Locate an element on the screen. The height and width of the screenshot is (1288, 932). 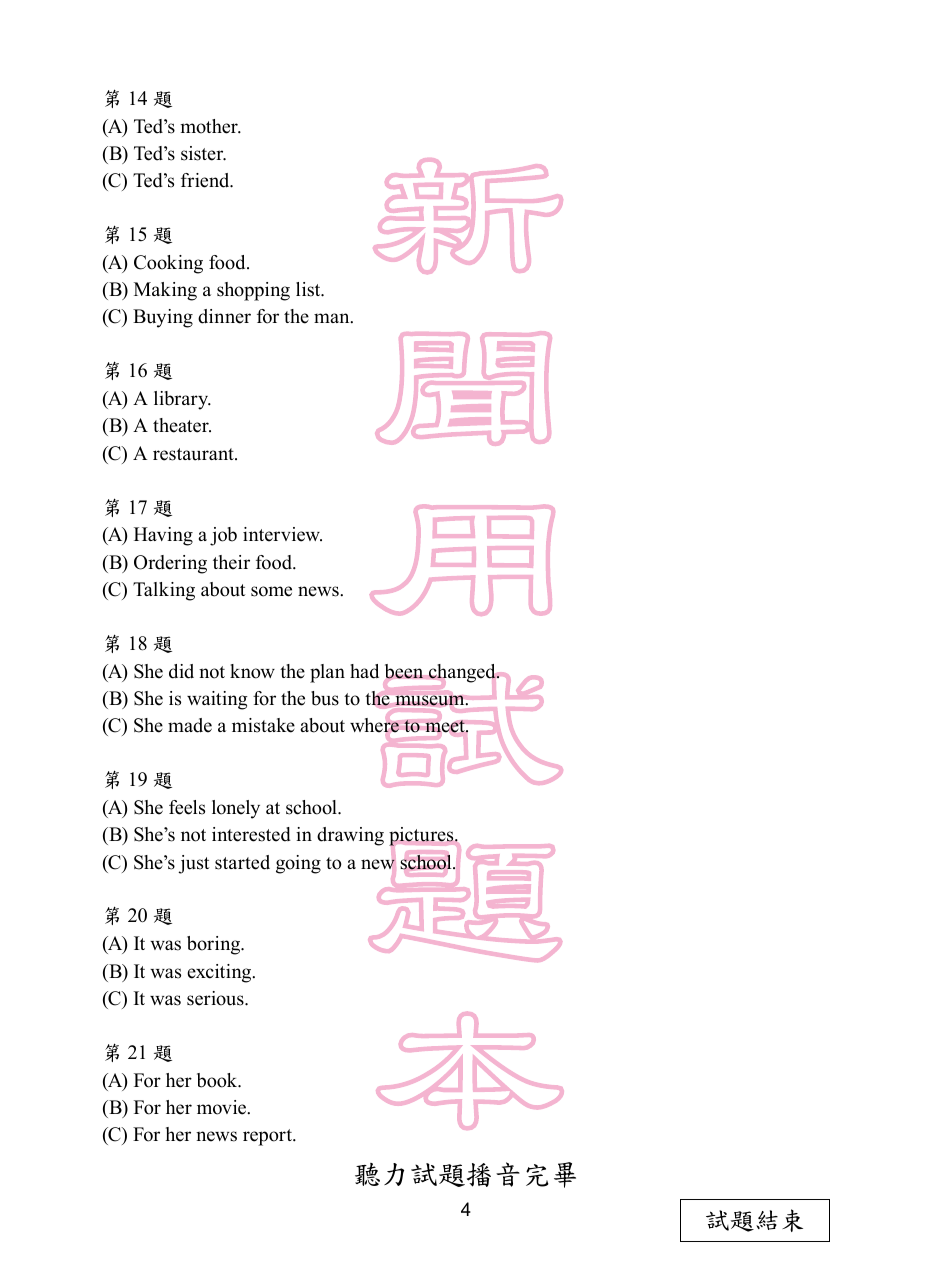
restaurant is located at coordinates (194, 454).
